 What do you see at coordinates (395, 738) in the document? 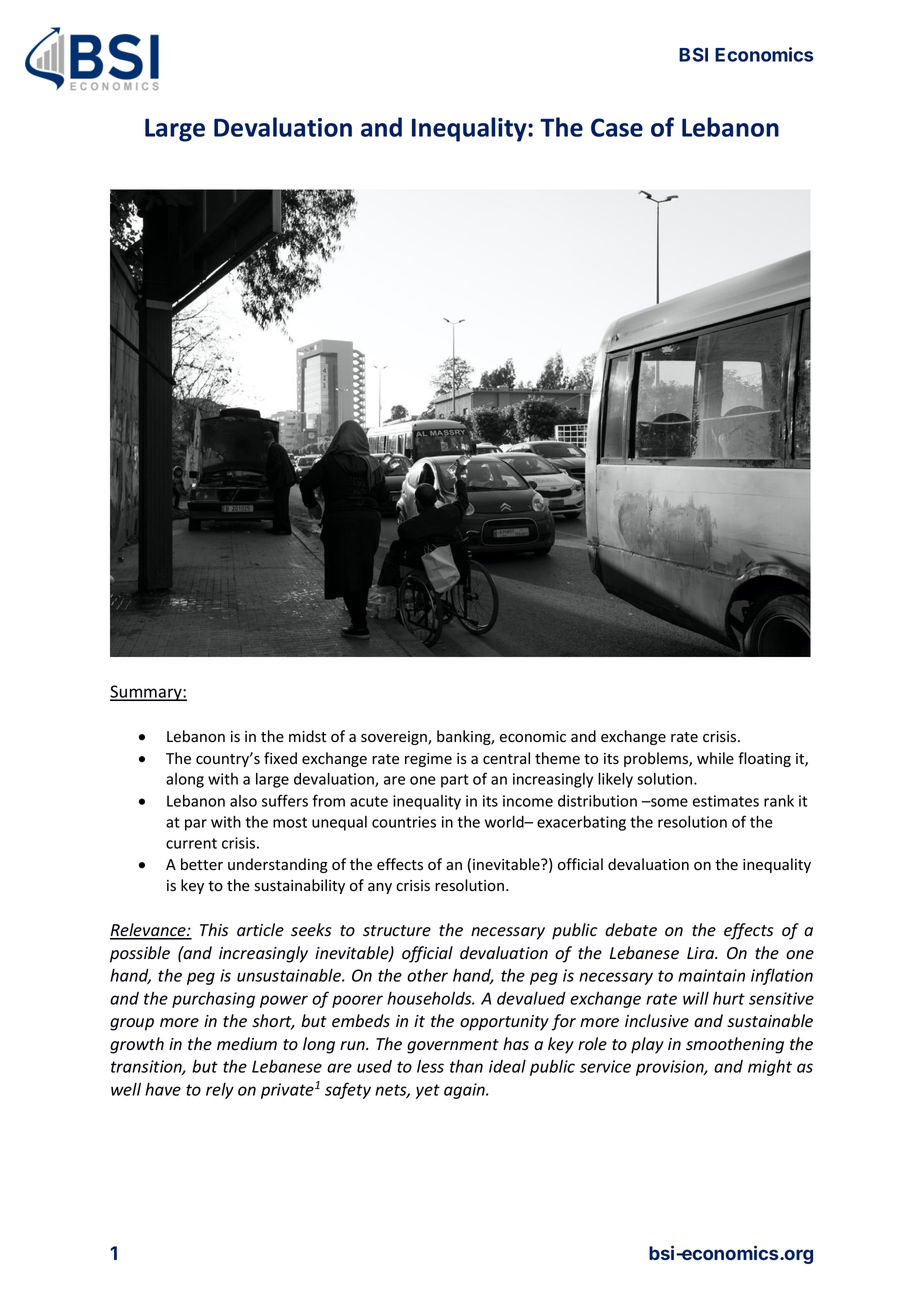
I see `sovereign` at bounding box center [395, 738].
